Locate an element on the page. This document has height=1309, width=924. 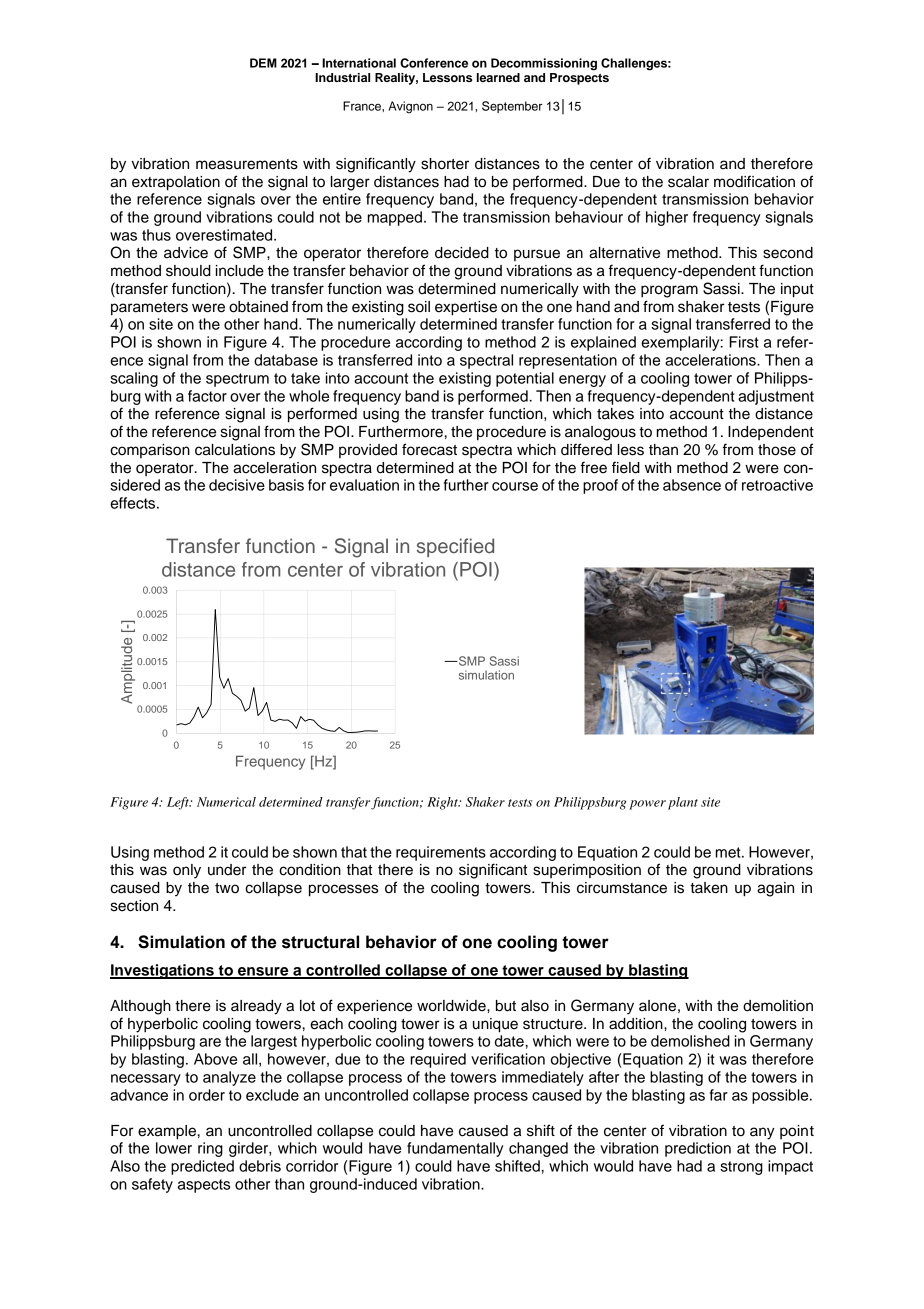
learned is located at coordinates (498, 77).
